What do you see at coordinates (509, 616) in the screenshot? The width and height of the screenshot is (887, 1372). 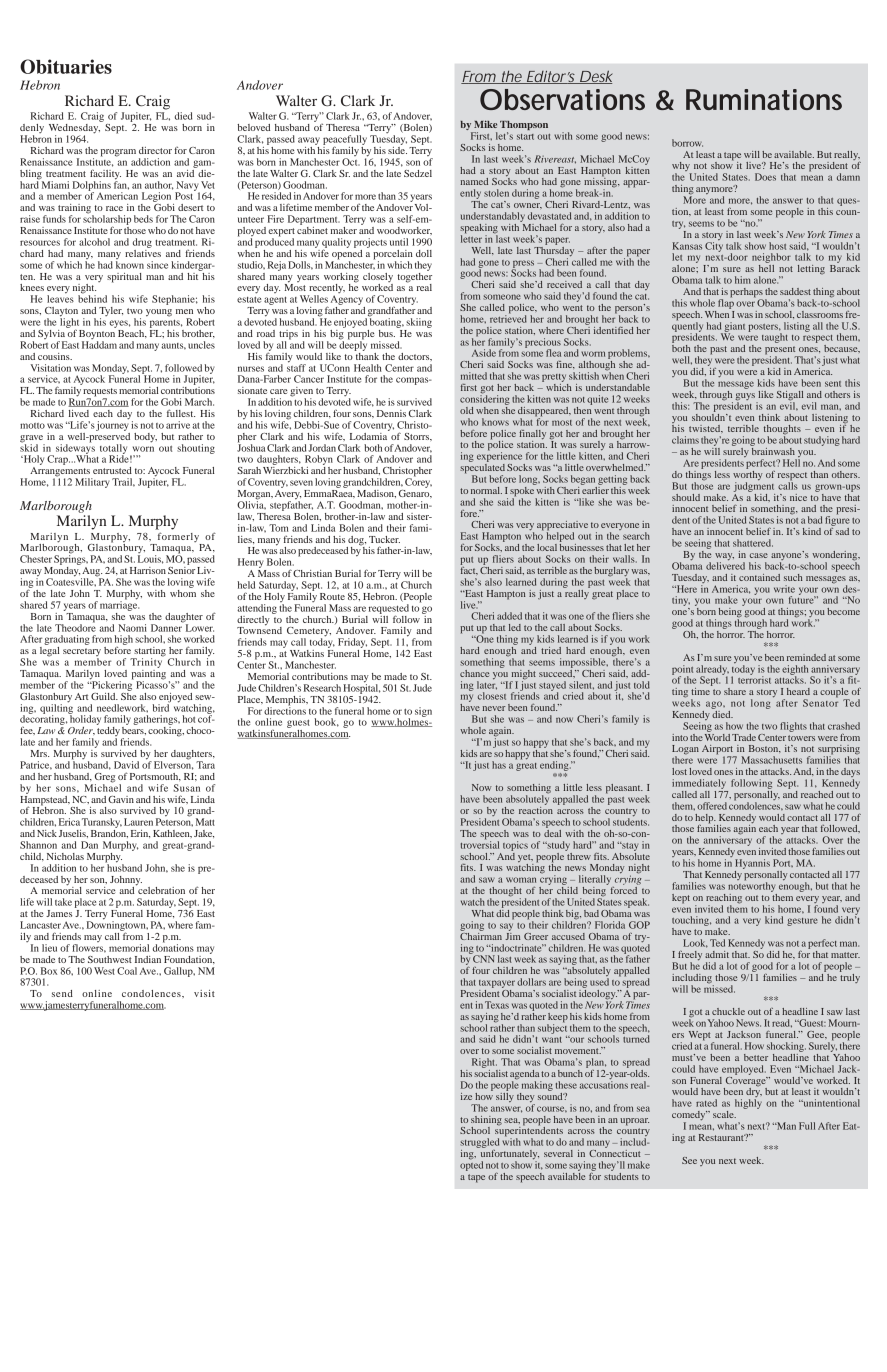 I see `added` at bounding box center [509, 616].
